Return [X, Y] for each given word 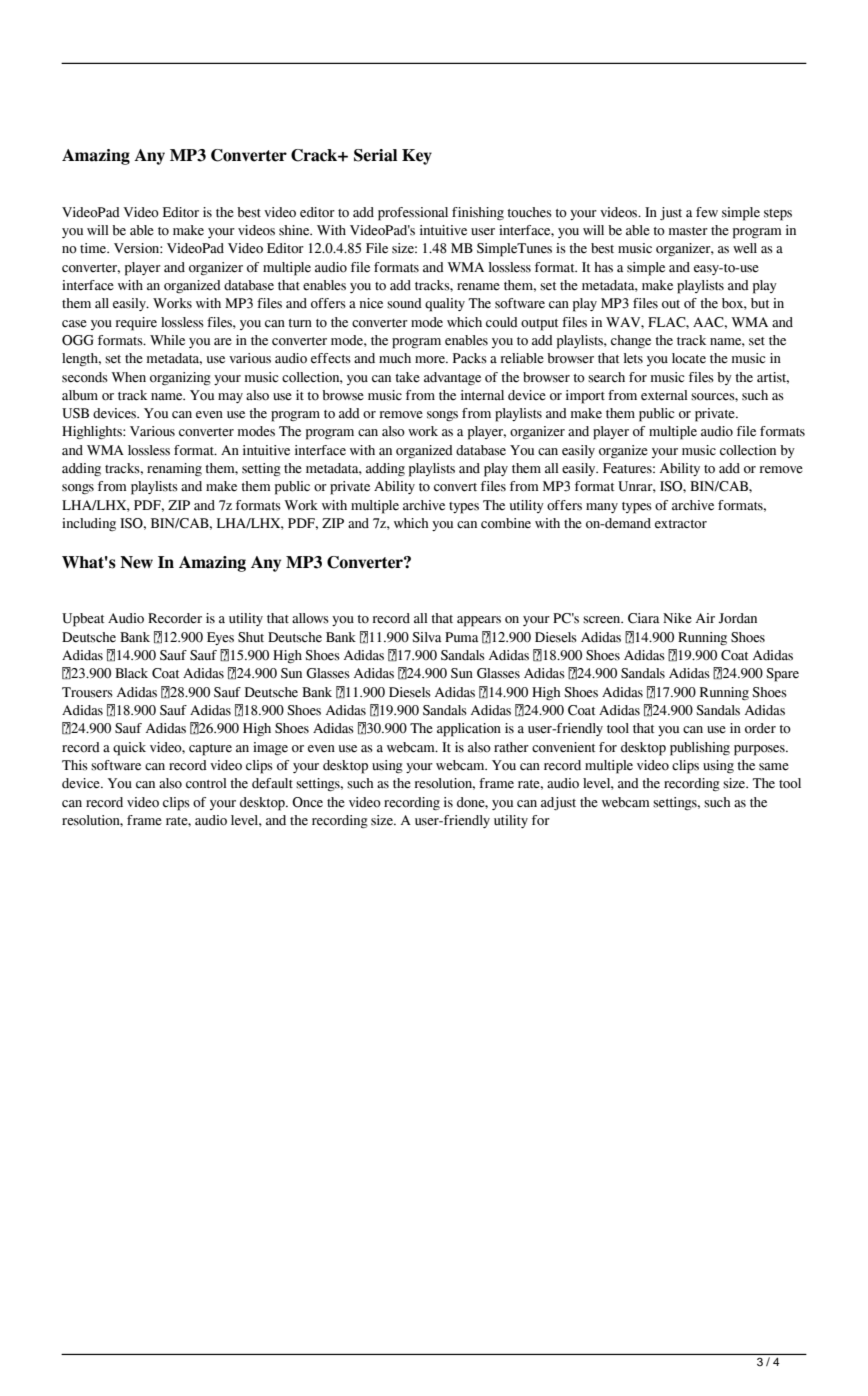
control [206, 783]
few [707, 212]
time [94, 248]
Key [417, 157]
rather [511, 747]
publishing [700, 749]
